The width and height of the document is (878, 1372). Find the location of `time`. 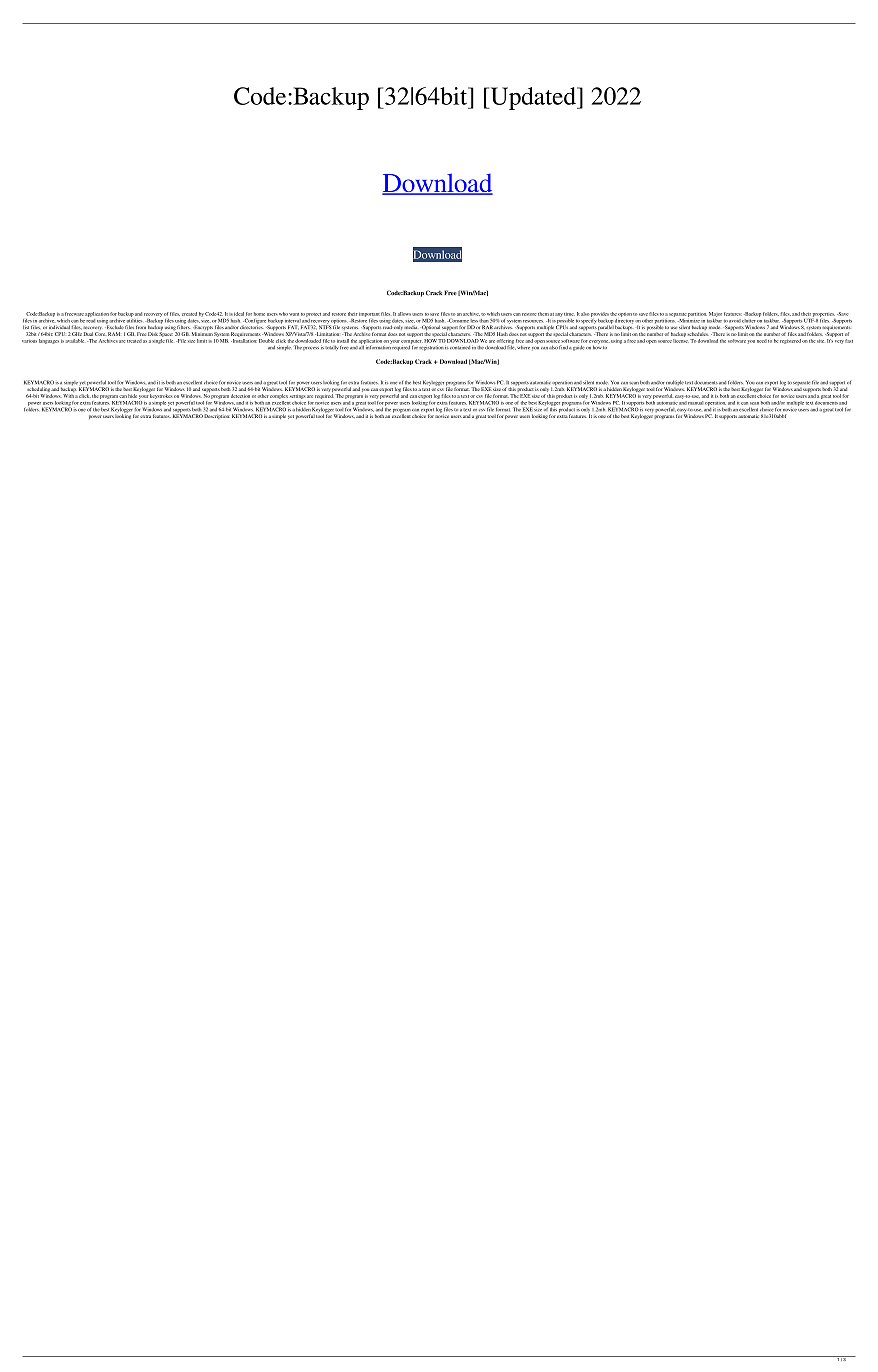

time is located at coordinates (569, 314).
